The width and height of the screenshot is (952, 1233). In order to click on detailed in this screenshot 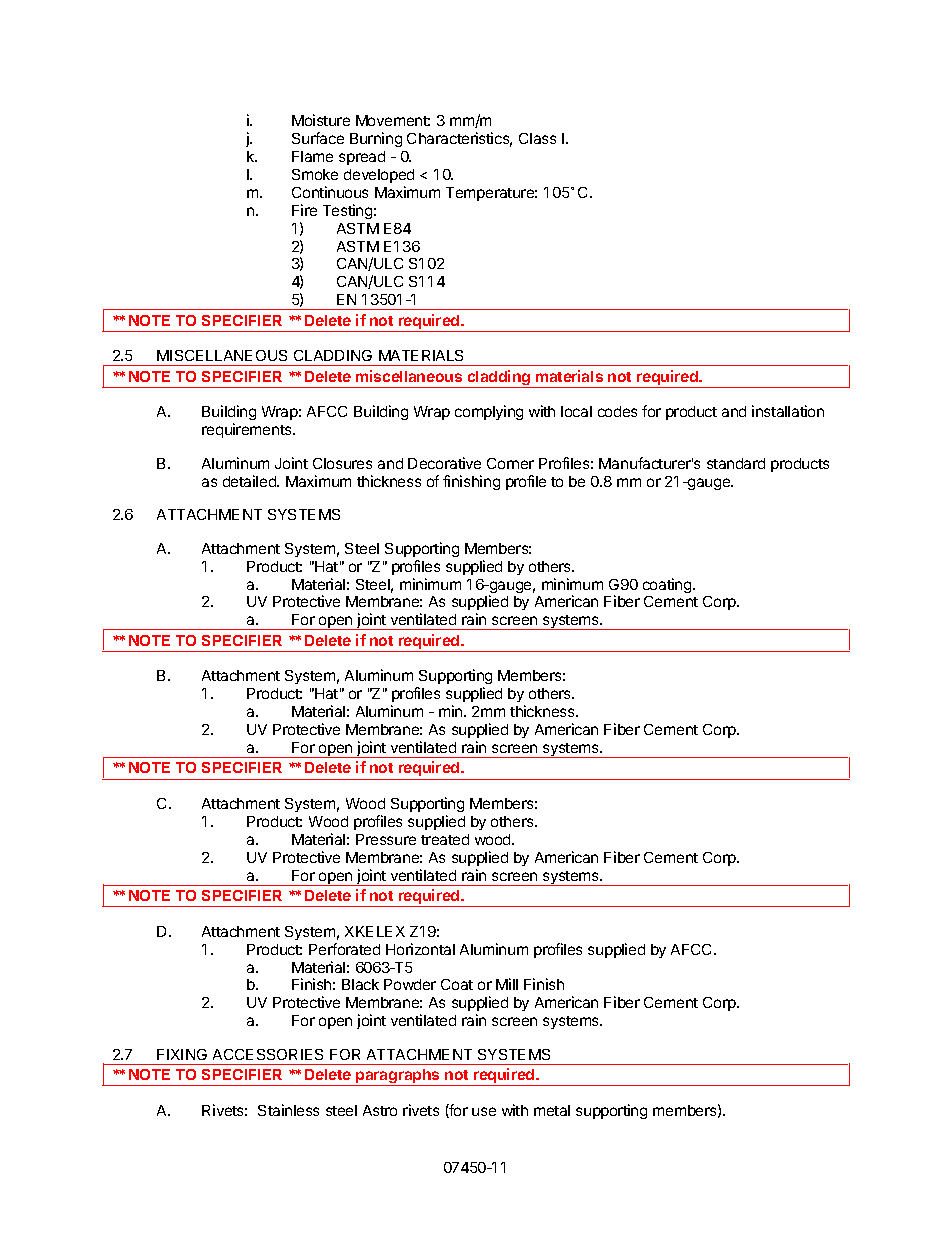, I will do `click(250, 481)`.
